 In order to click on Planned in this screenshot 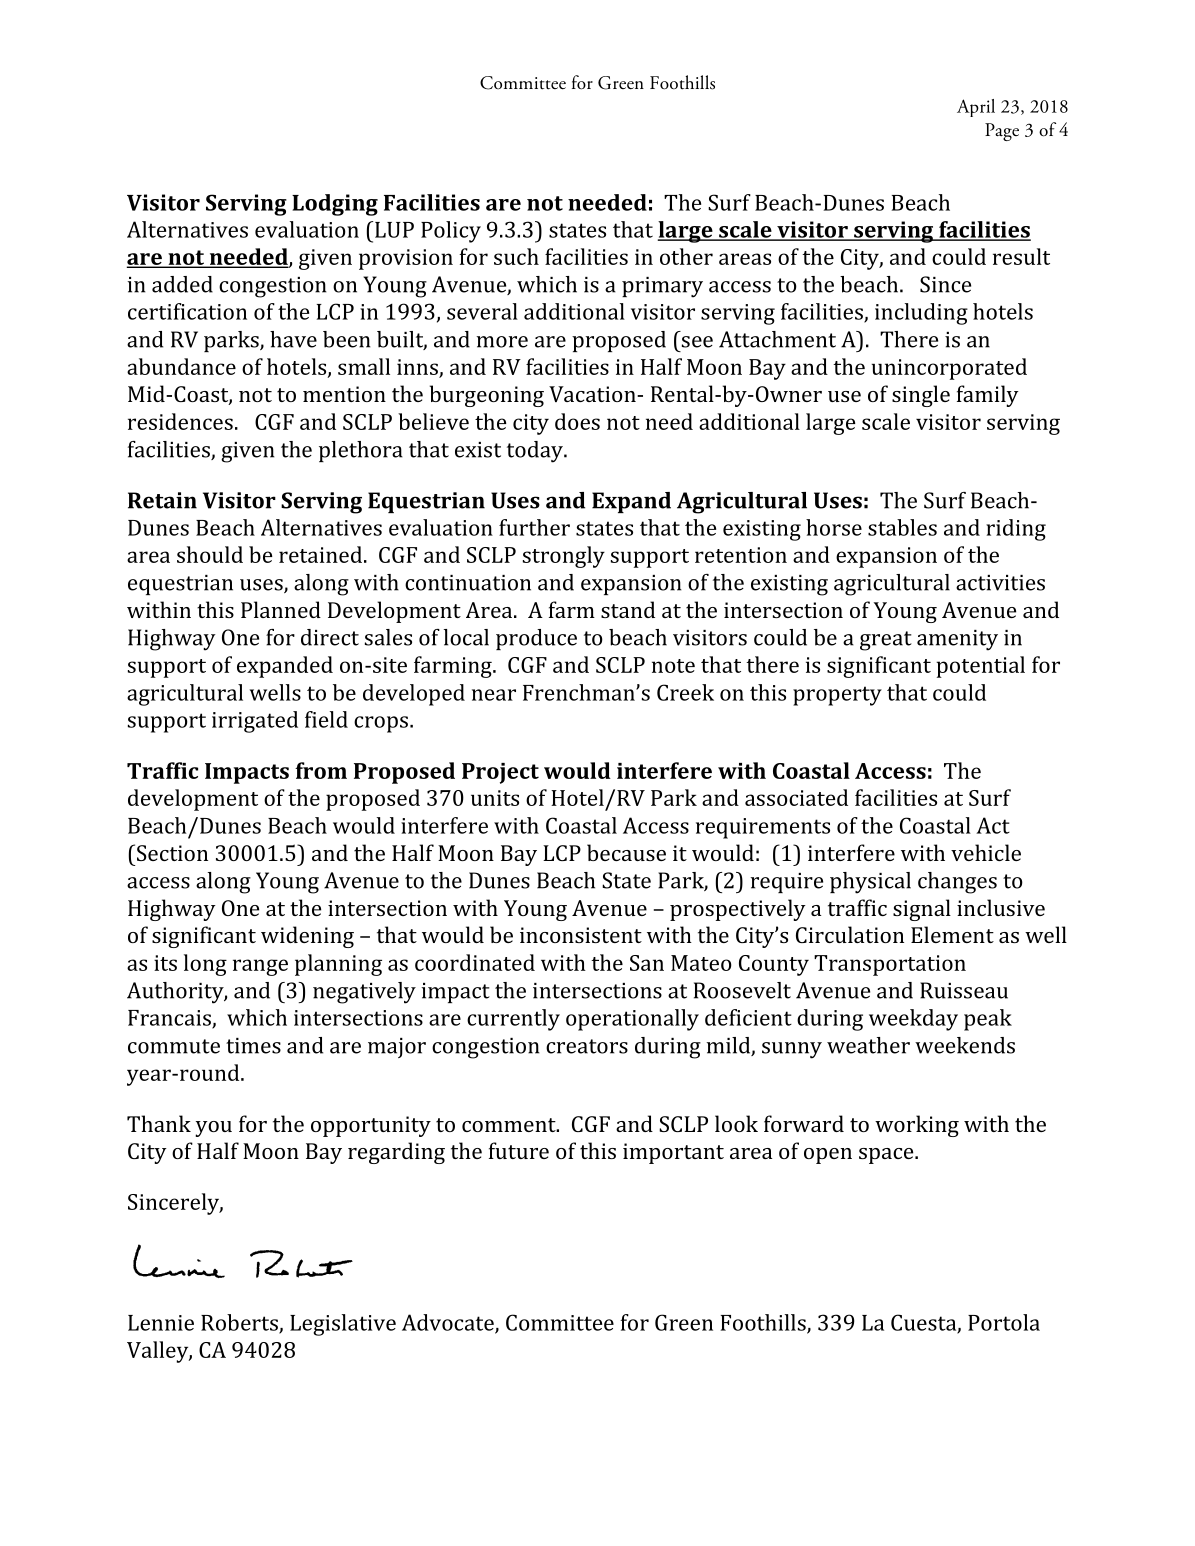, I will do `click(281, 609)`.
